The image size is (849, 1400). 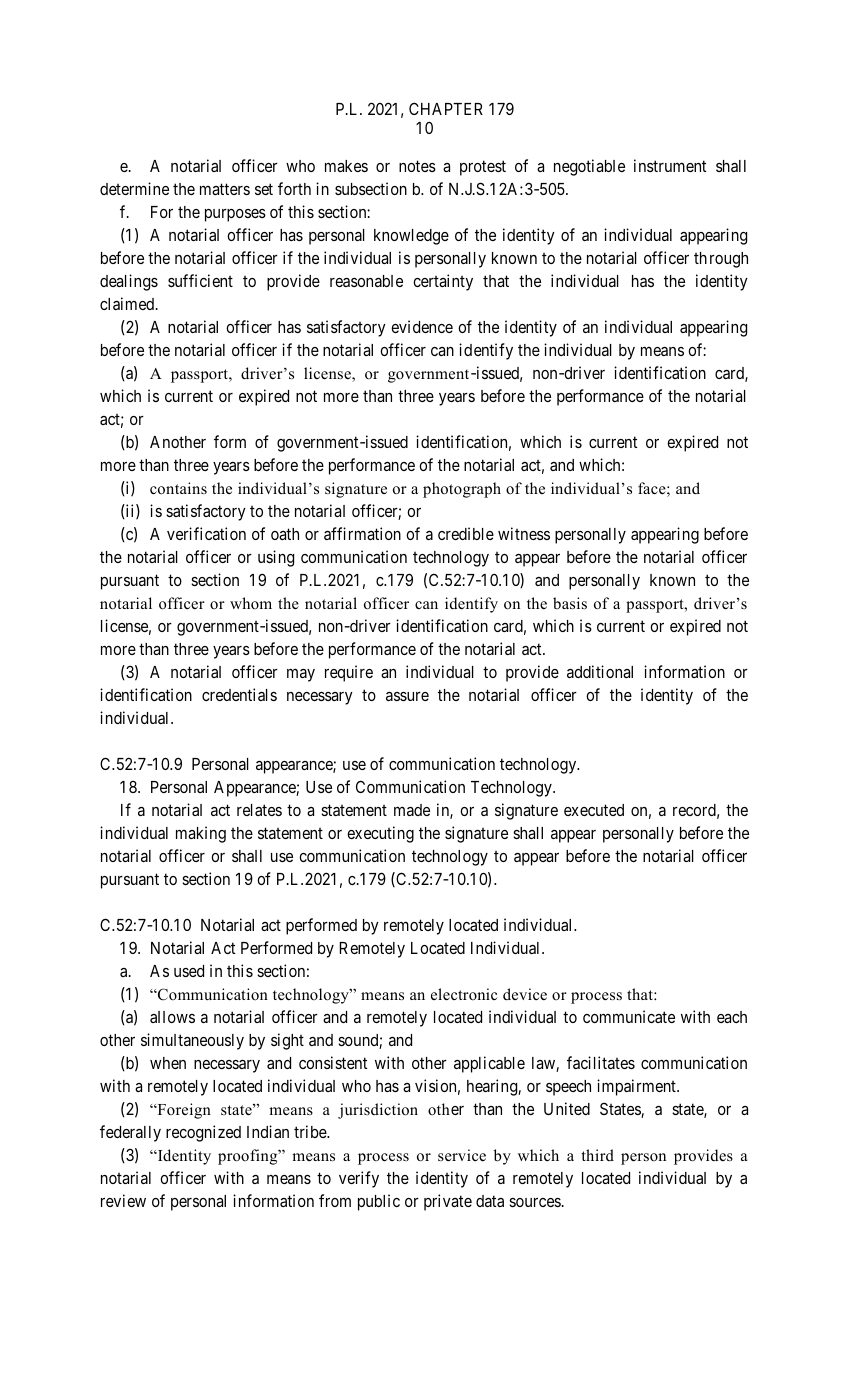 I want to click on recognized, so click(x=203, y=1133).
